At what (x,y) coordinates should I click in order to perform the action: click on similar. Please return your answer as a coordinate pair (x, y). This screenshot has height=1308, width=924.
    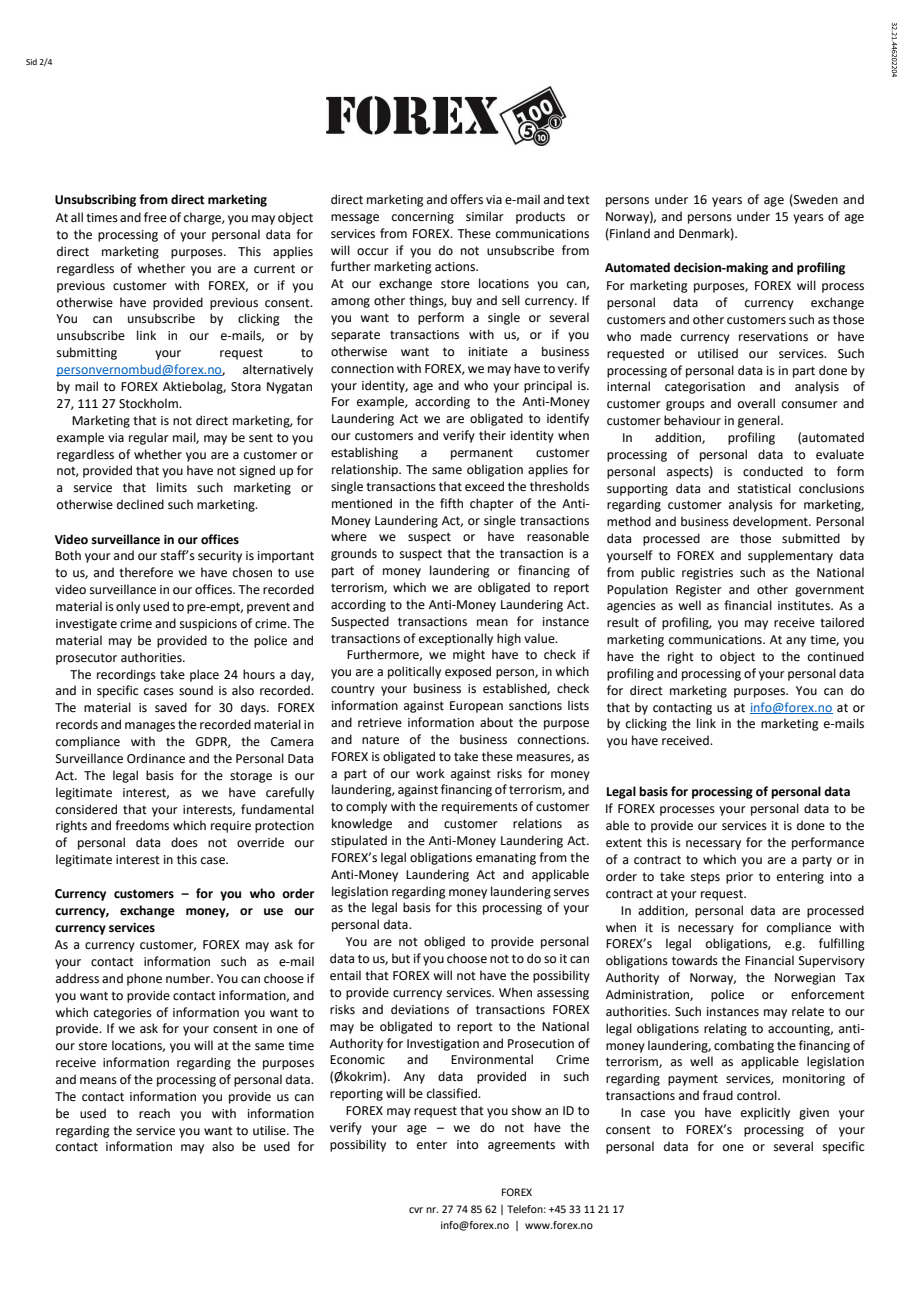
    Looking at the image, I should click on (485, 216).
